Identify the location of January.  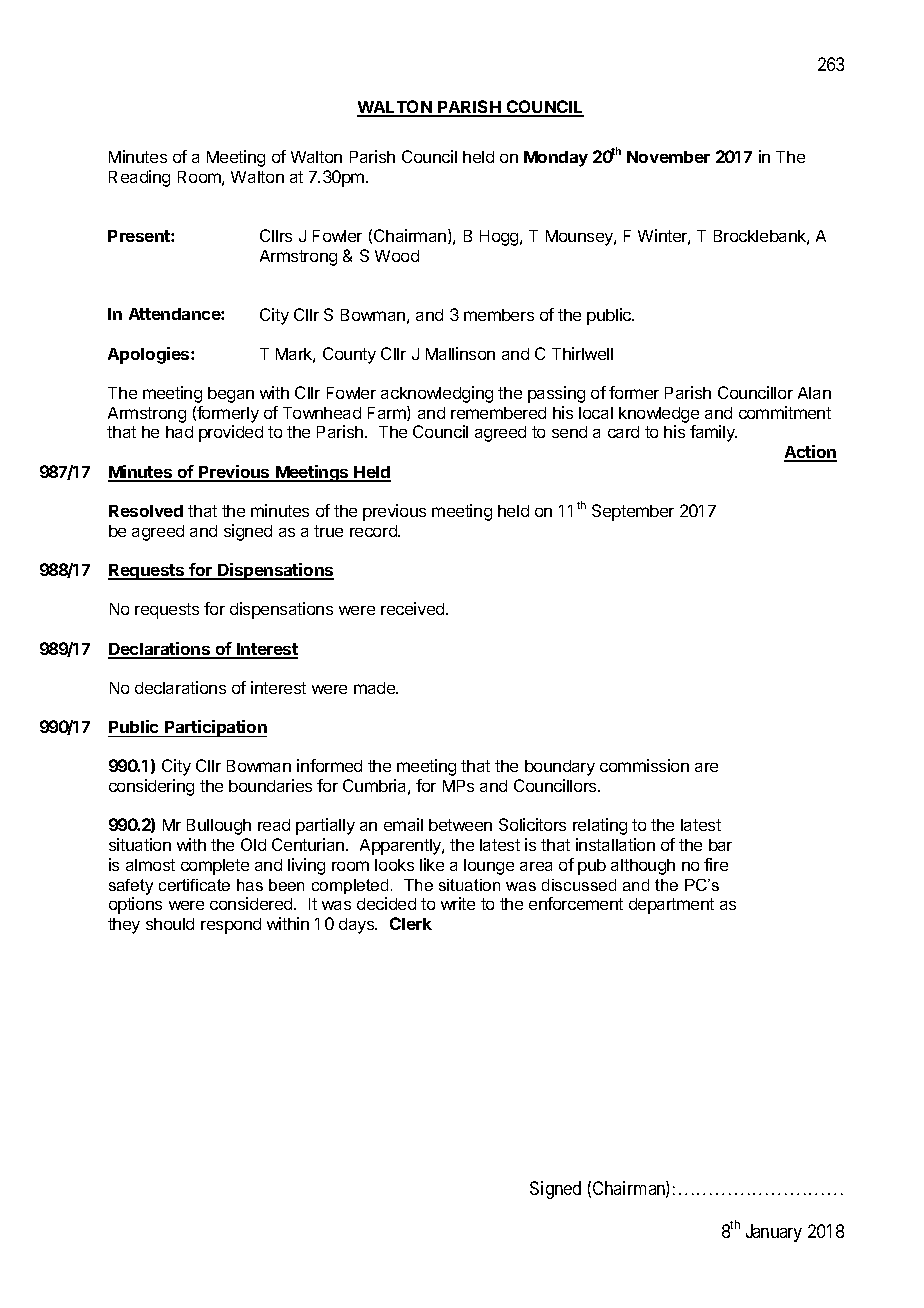
(774, 1233).
